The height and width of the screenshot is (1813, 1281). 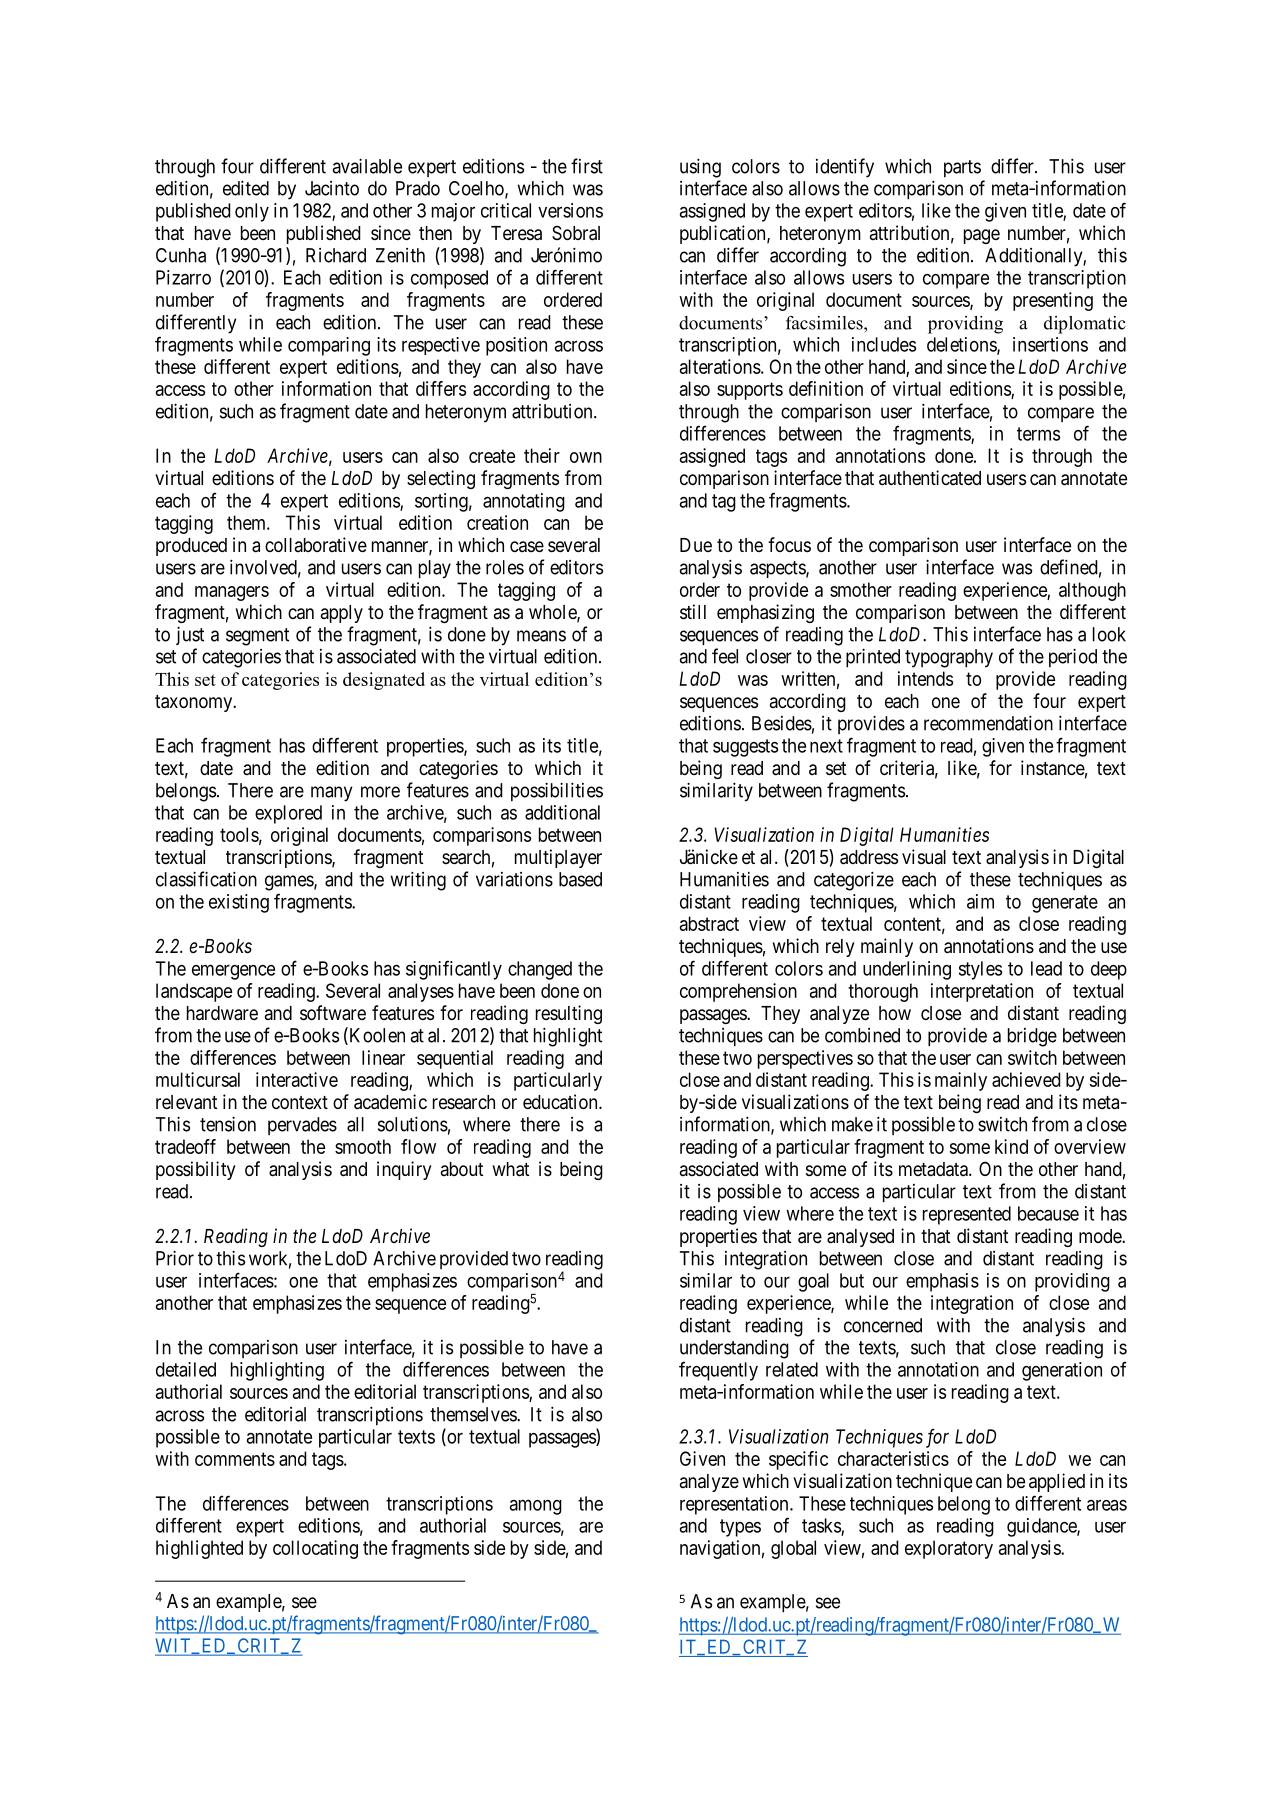 What do you see at coordinates (316, 545) in the screenshot?
I see `collaborative` at bounding box center [316, 545].
